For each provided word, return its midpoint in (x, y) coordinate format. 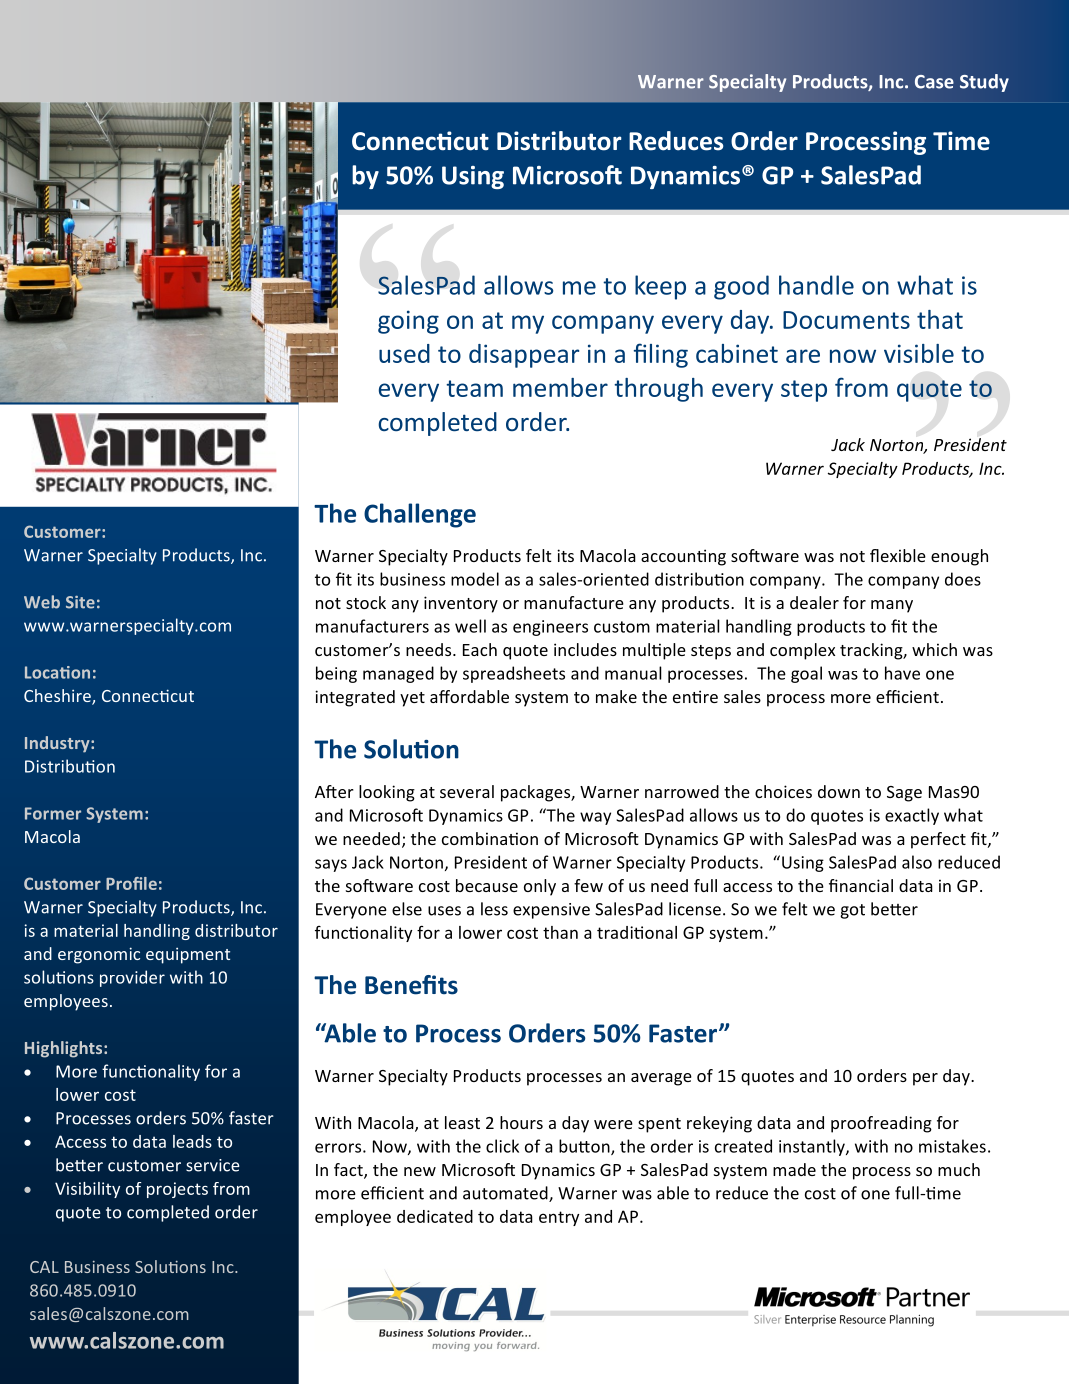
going (408, 322)
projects (177, 1190)
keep (660, 287)
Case (934, 82)
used (404, 353)
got (852, 911)
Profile (131, 883)
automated (506, 1194)
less (494, 909)
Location (57, 672)
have (902, 673)
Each (480, 649)
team (474, 388)
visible (919, 353)
